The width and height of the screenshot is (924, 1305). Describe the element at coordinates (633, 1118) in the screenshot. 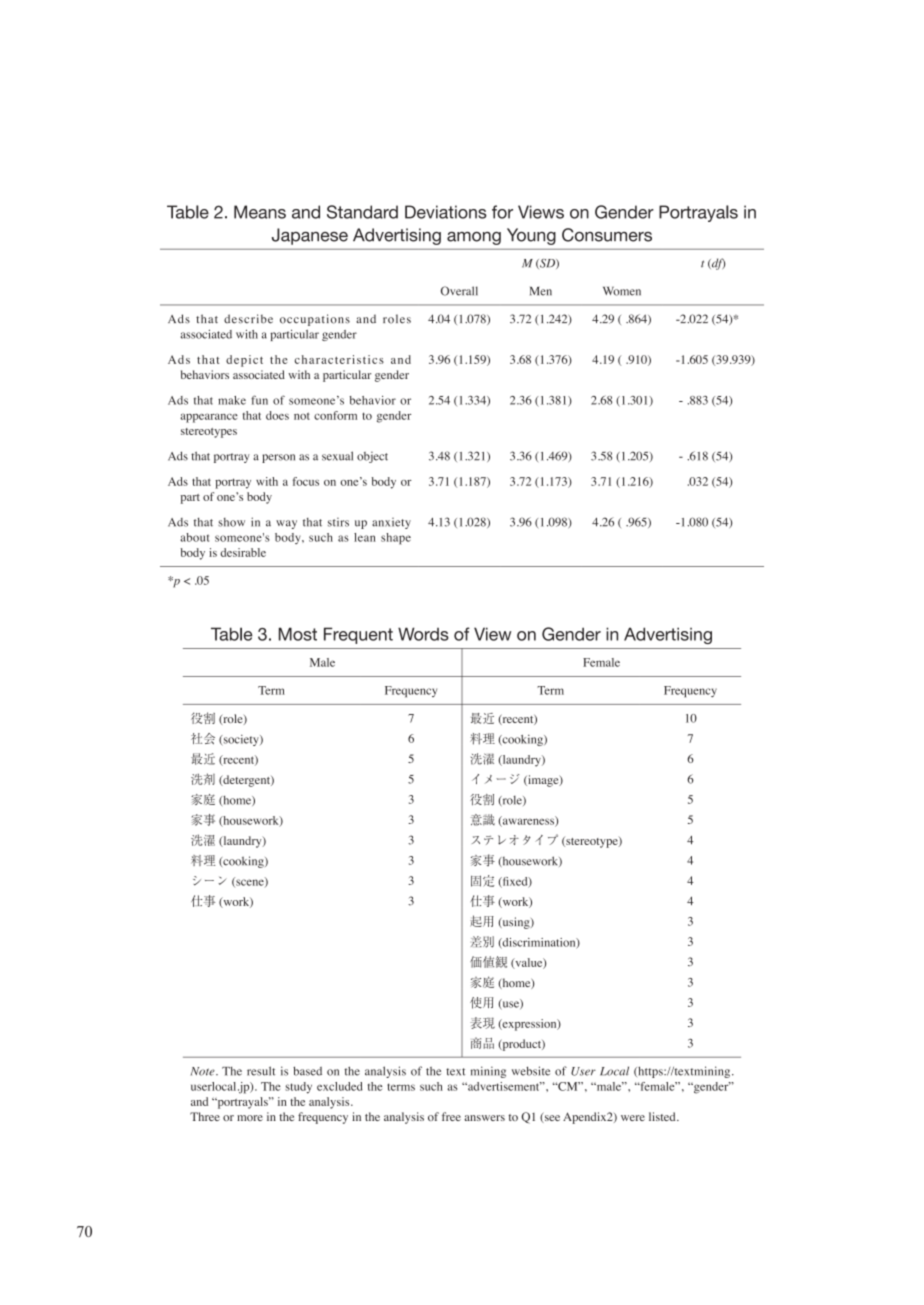

I see `were` at that location.
